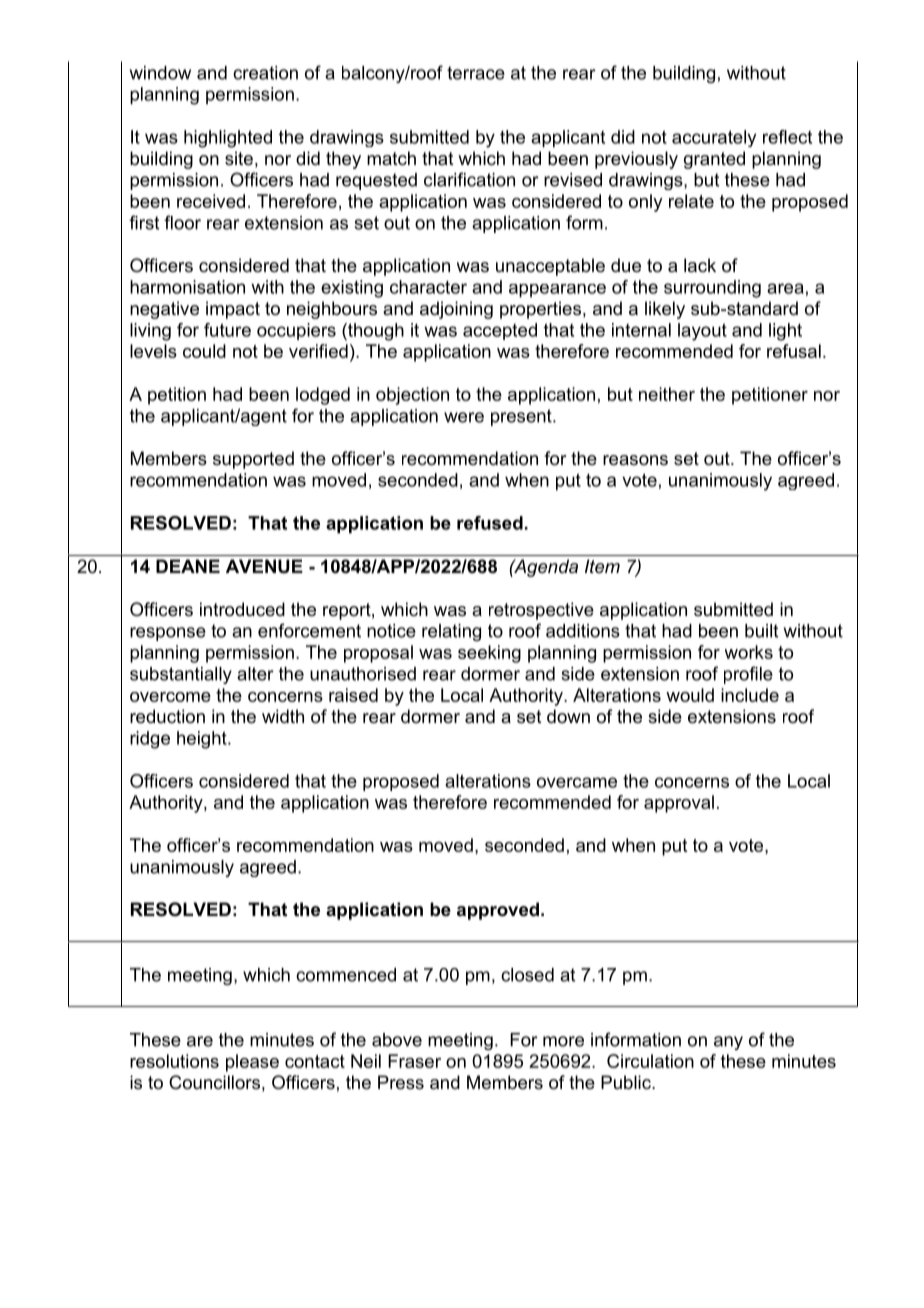 This page has height=1308, width=924. I want to click on height, so click(203, 740).
